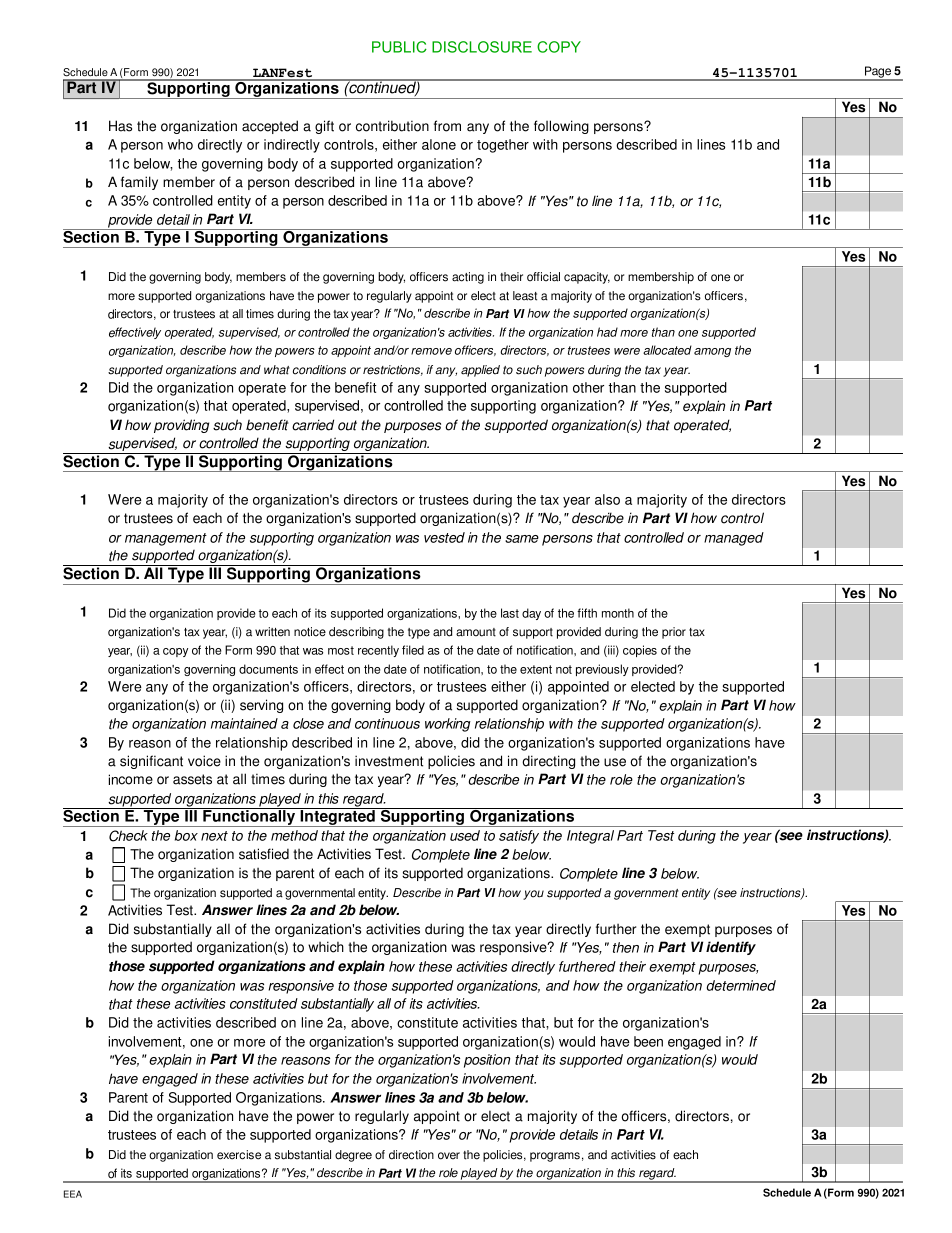 This screenshot has width=952, height=1233. I want to click on among, so click(712, 352).
